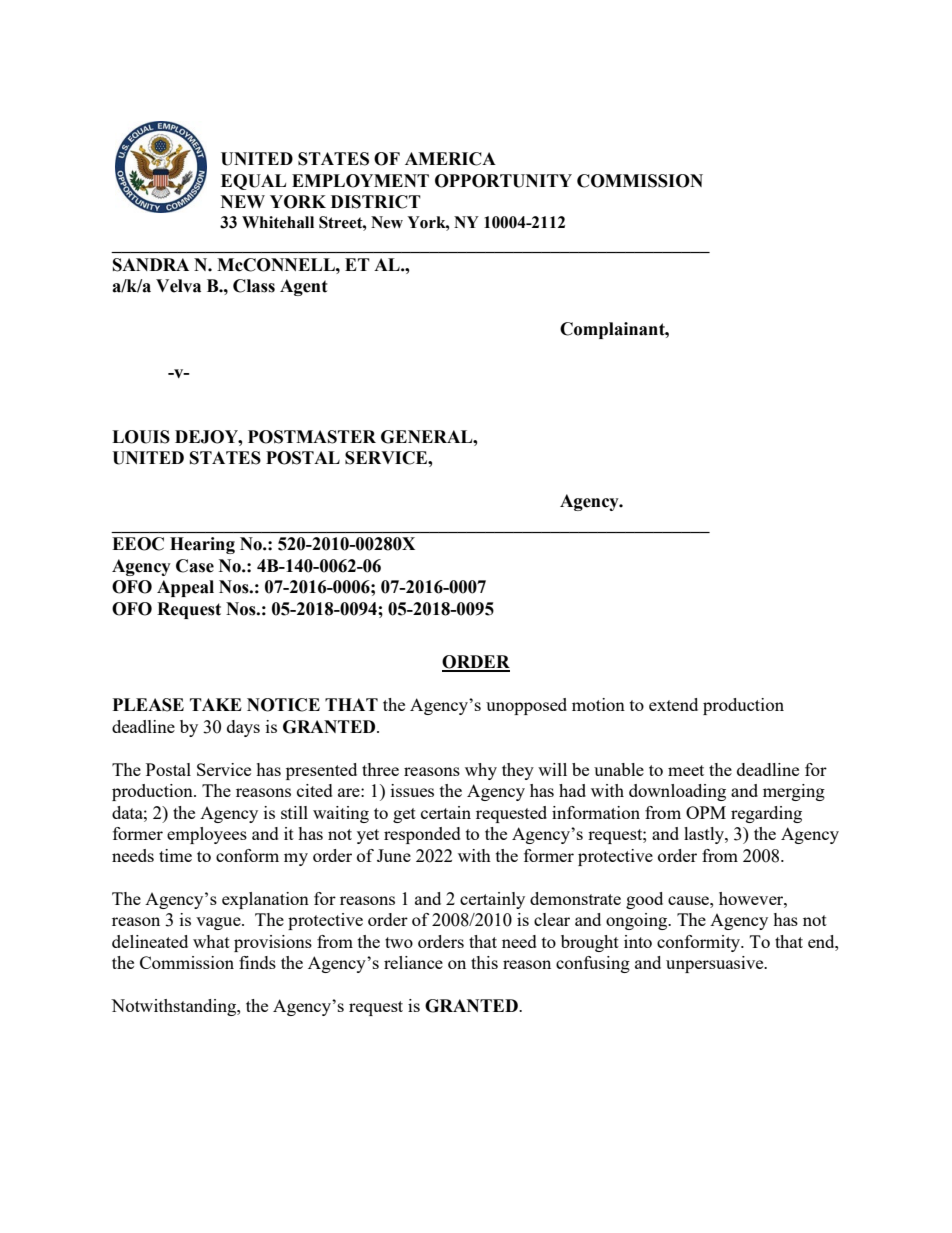  What do you see at coordinates (312, 437) in the image?
I see `POSTMASTER` at bounding box center [312, 437].
